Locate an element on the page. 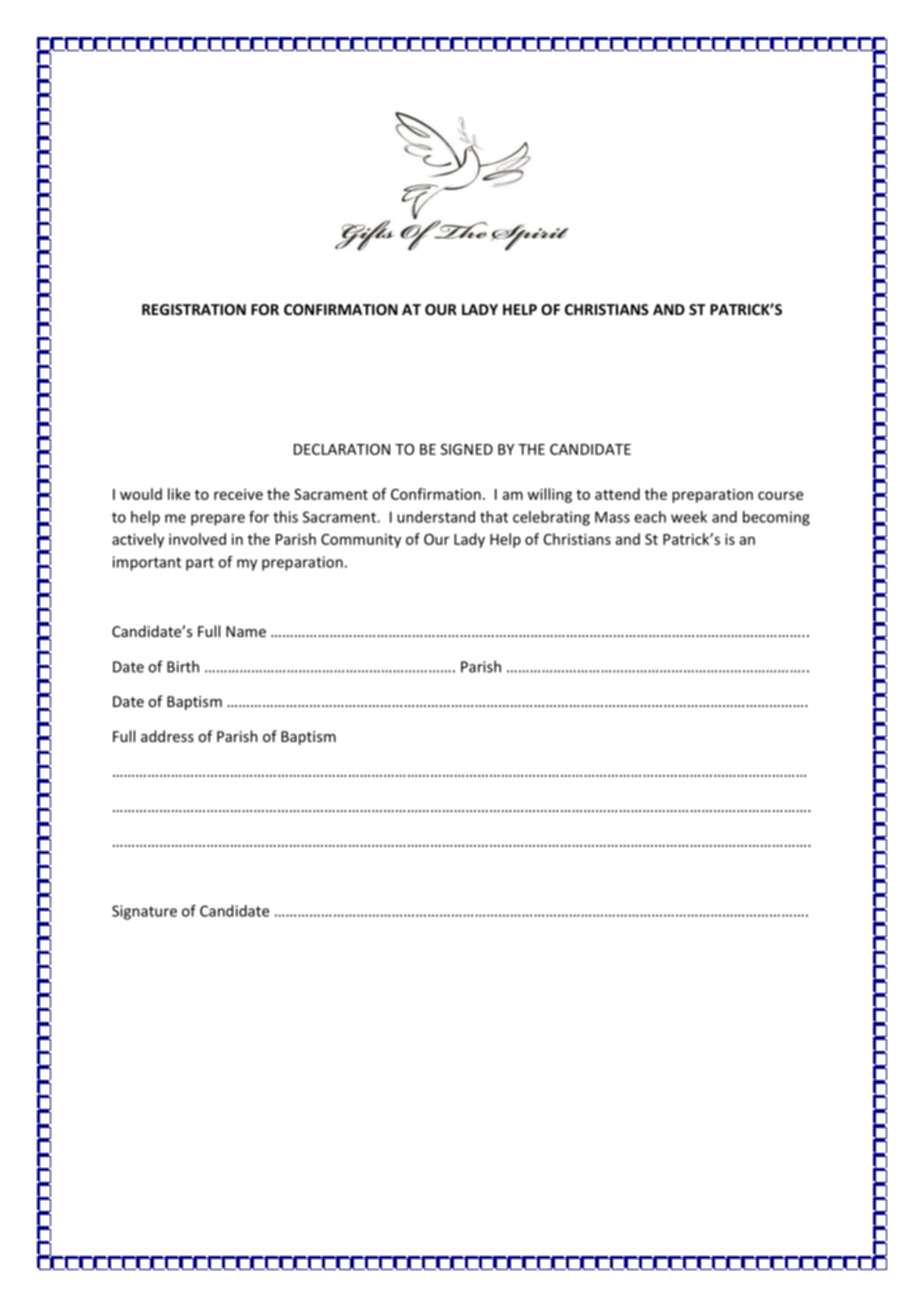 The height and width of the image is (1307, 924). Signature is located at coordinates (144, 912).
